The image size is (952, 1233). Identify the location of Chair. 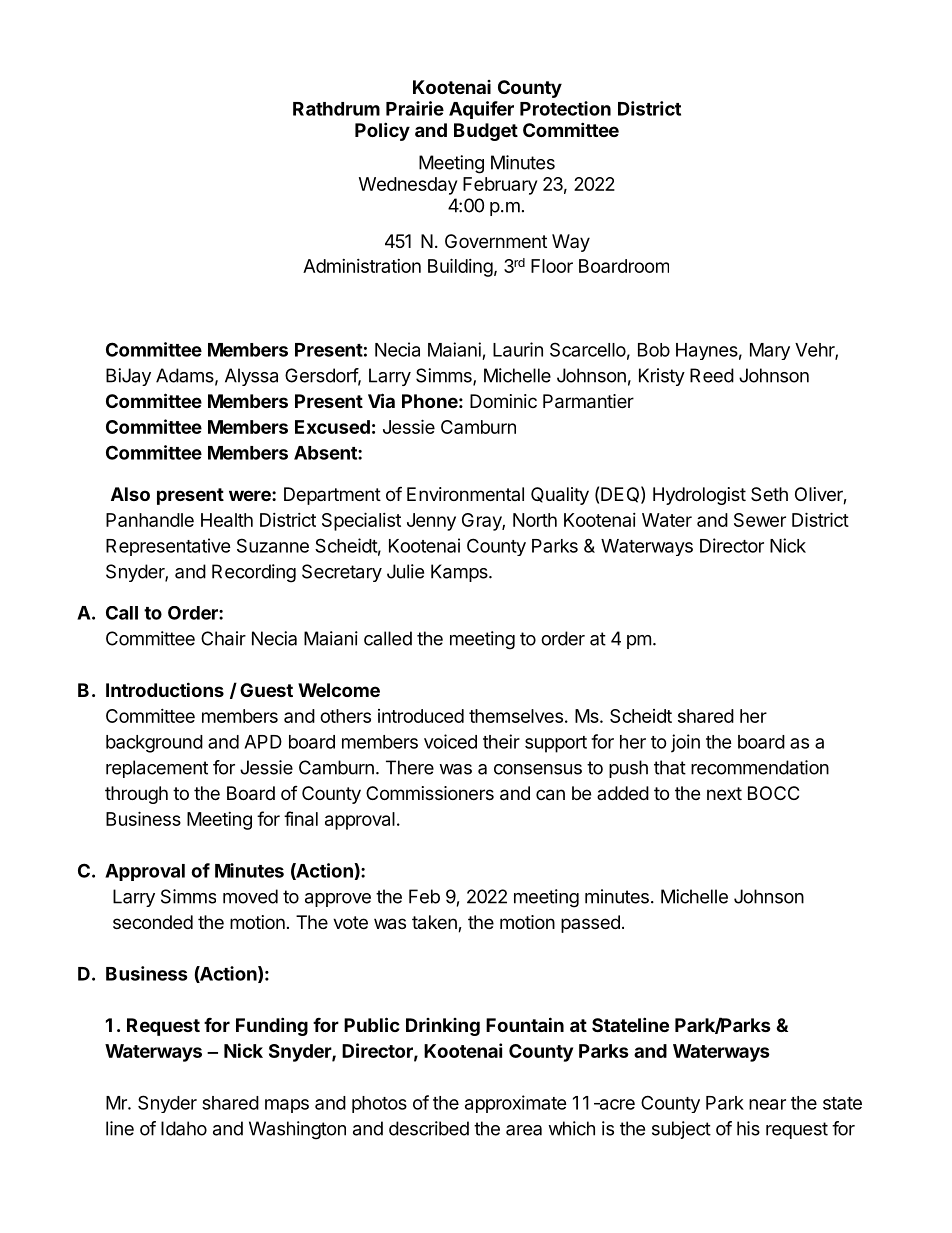
(223, 638).
